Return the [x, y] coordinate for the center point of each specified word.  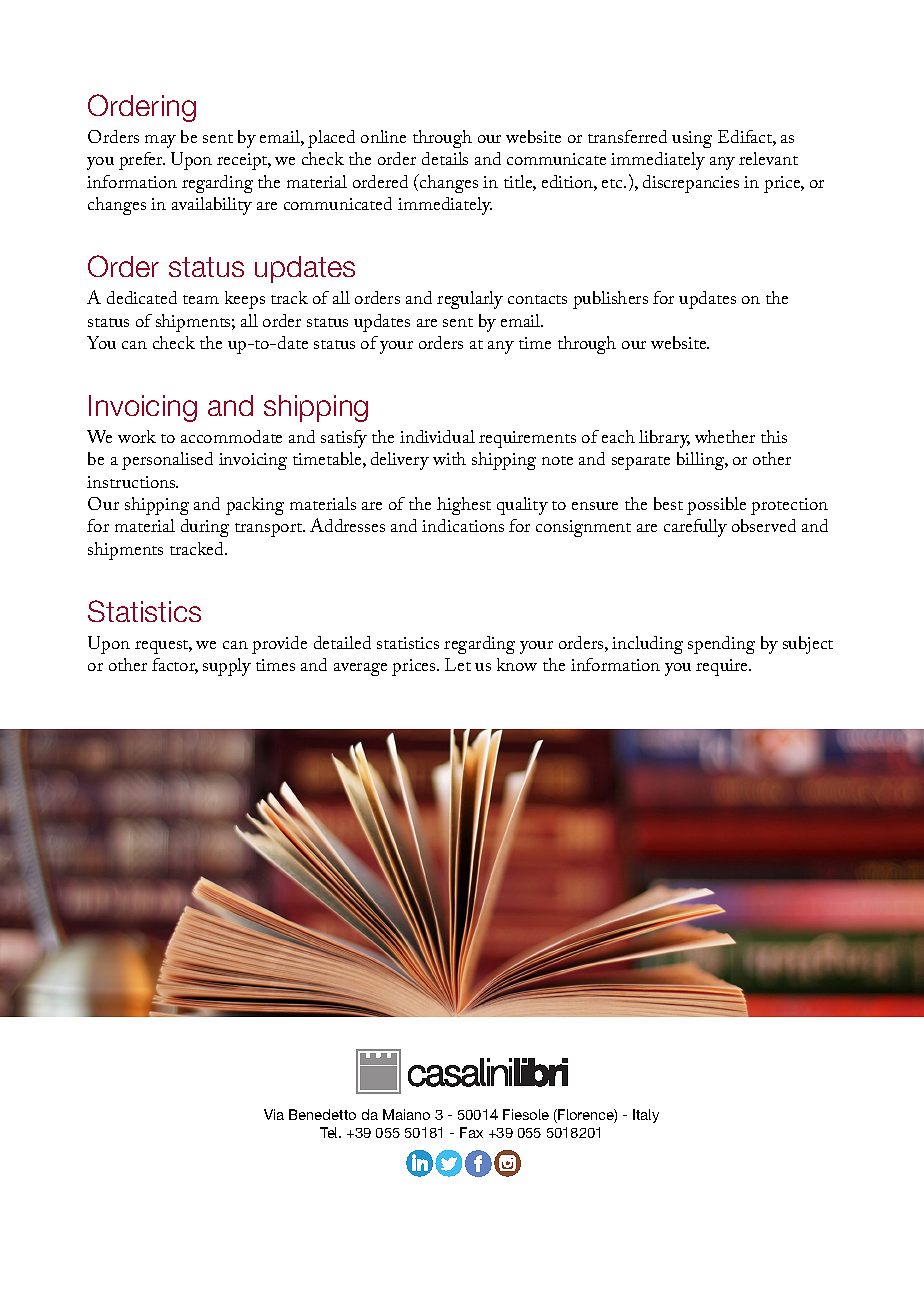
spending [721, 645]
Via [274, 1114]
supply [227, 667]
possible [716, 506]
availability [212, 206]
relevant [768, 158]
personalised [167, 461]
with [449, 458]
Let [458, 664]
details [445, 158]
